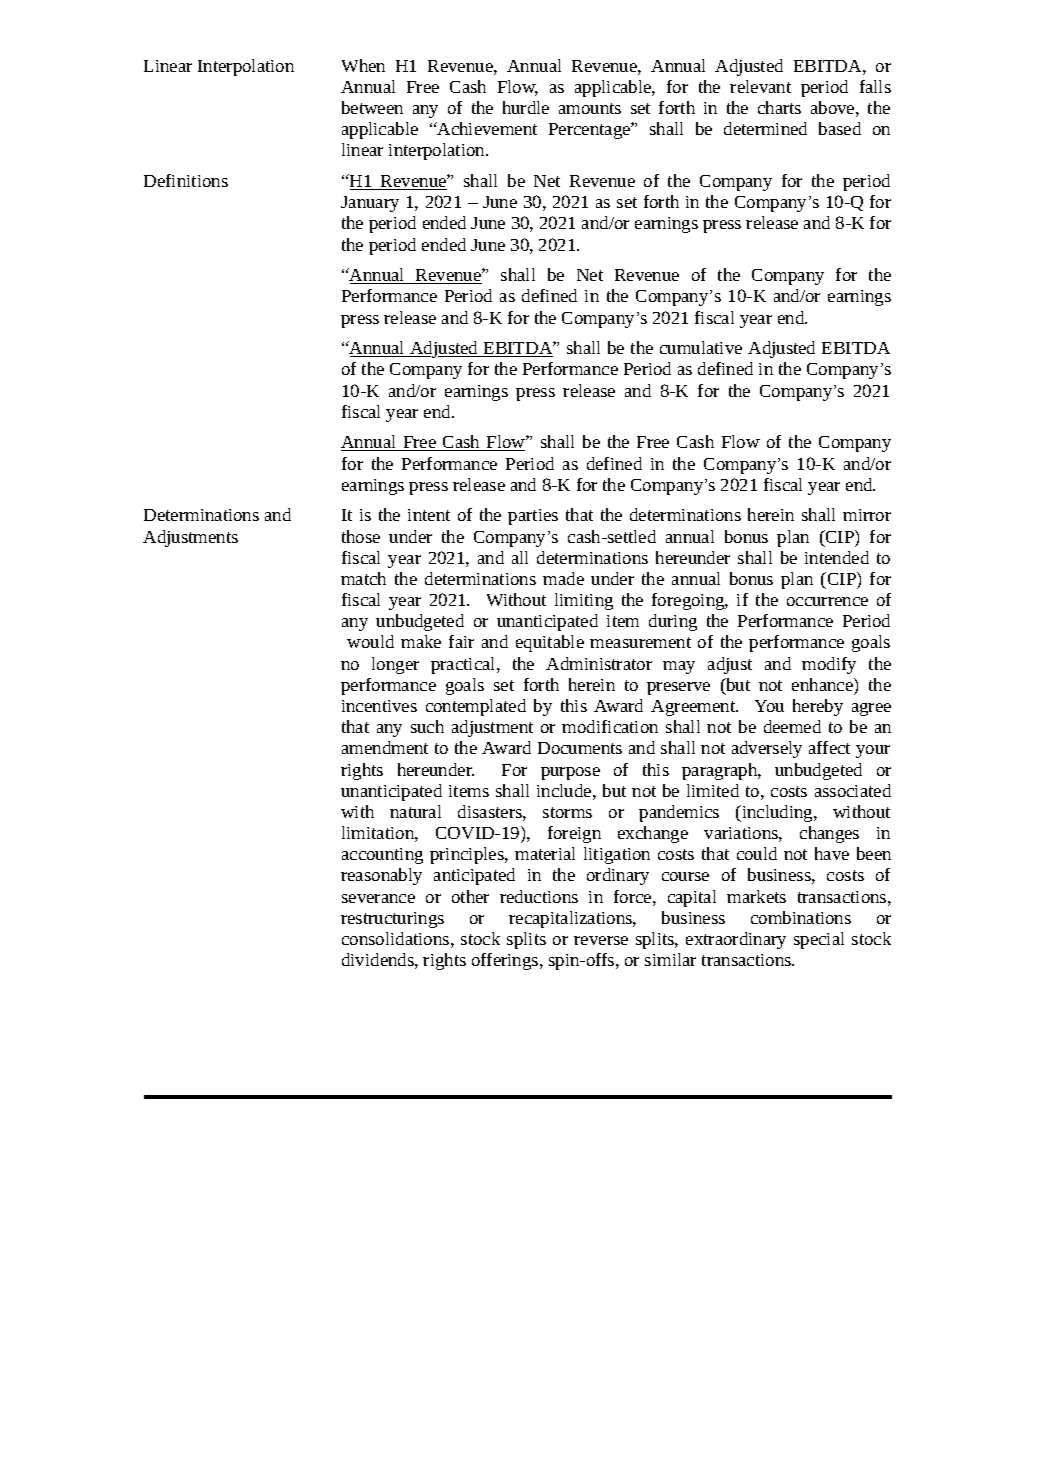 The image size is (1037, 1468). Describe the element at coordinates (378, 898) in the screenshot. I see `severance` at that location.
